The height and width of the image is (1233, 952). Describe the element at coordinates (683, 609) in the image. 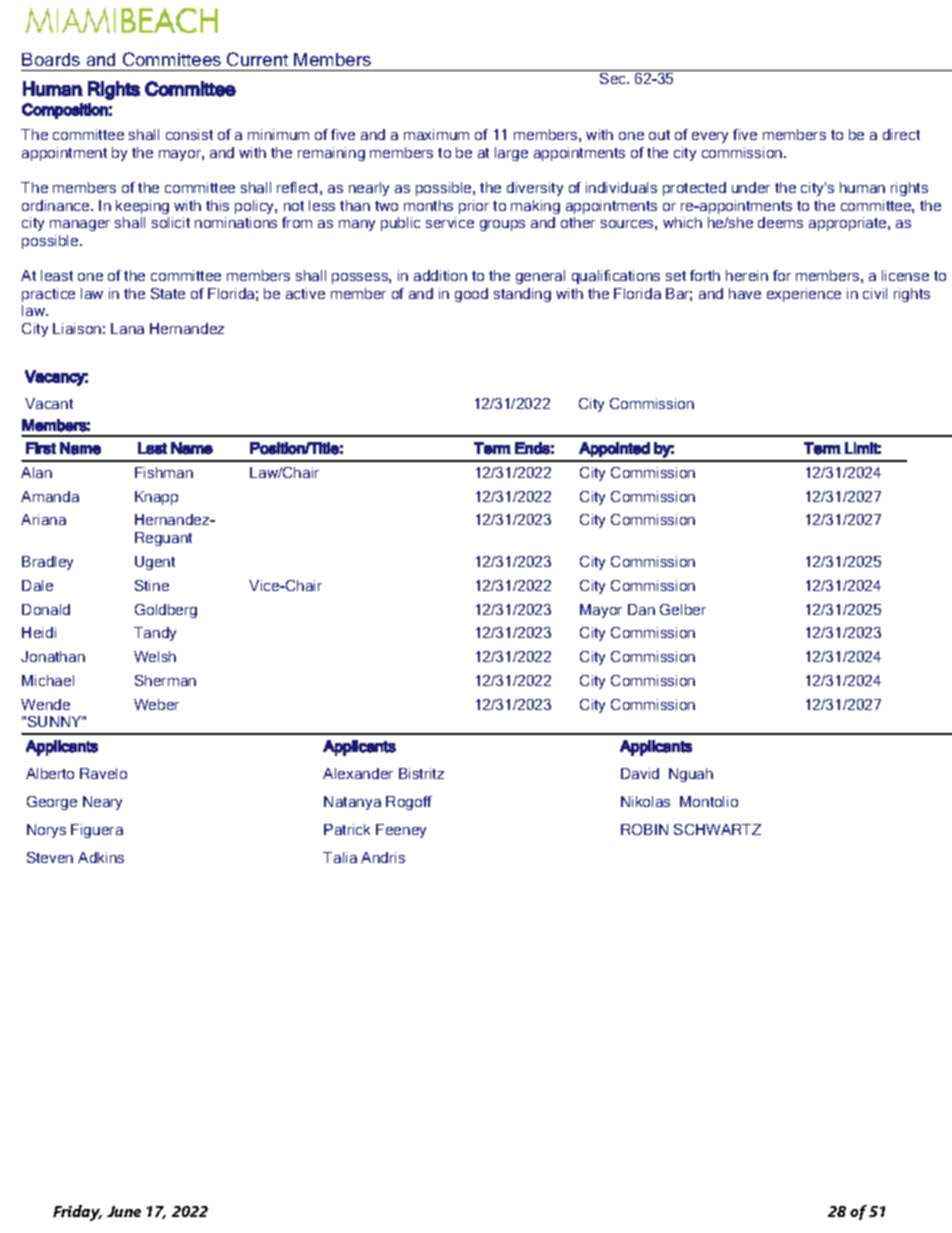

I see `Gelber` at that location.
